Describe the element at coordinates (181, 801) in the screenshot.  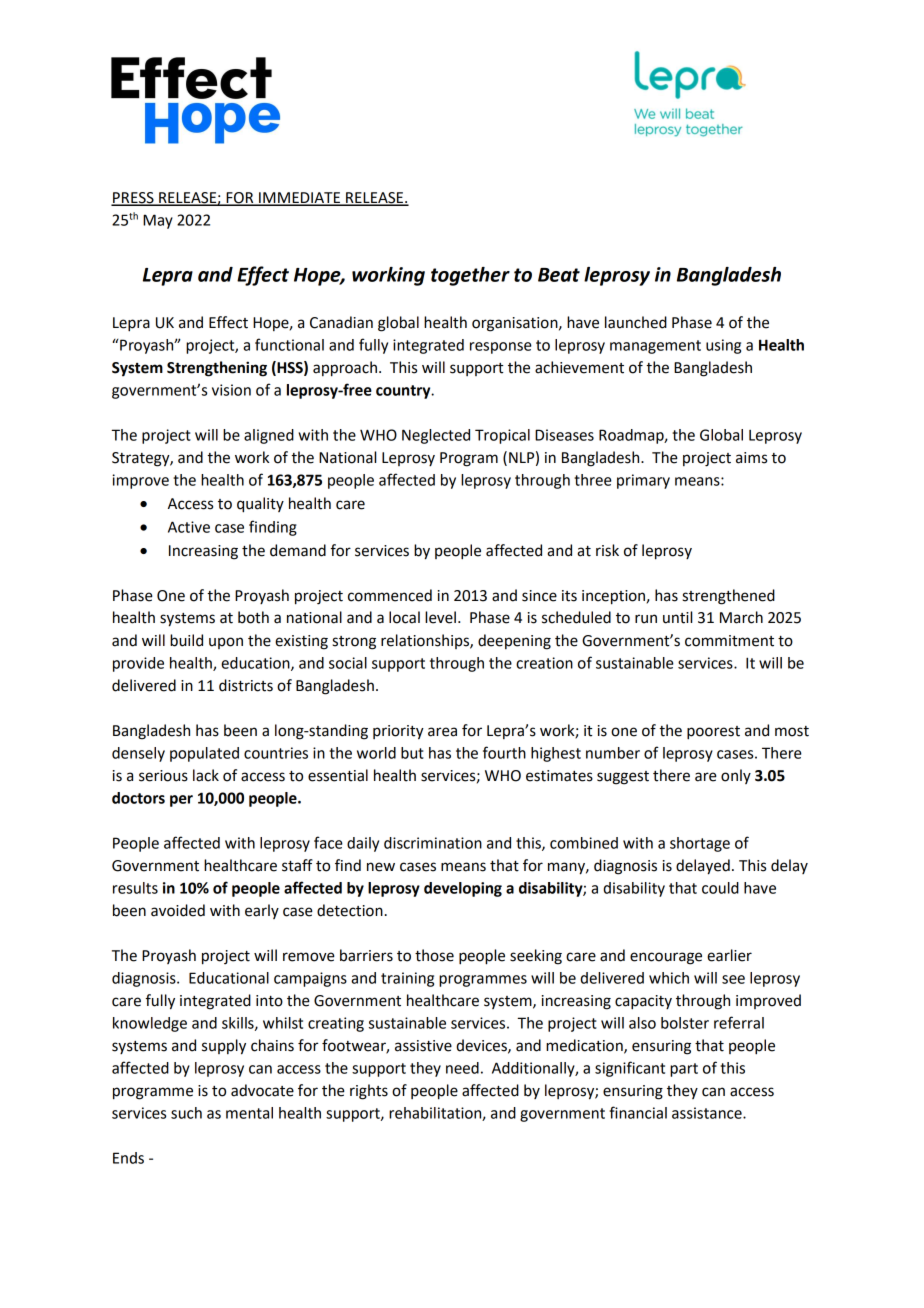
I see `per` at that location.
